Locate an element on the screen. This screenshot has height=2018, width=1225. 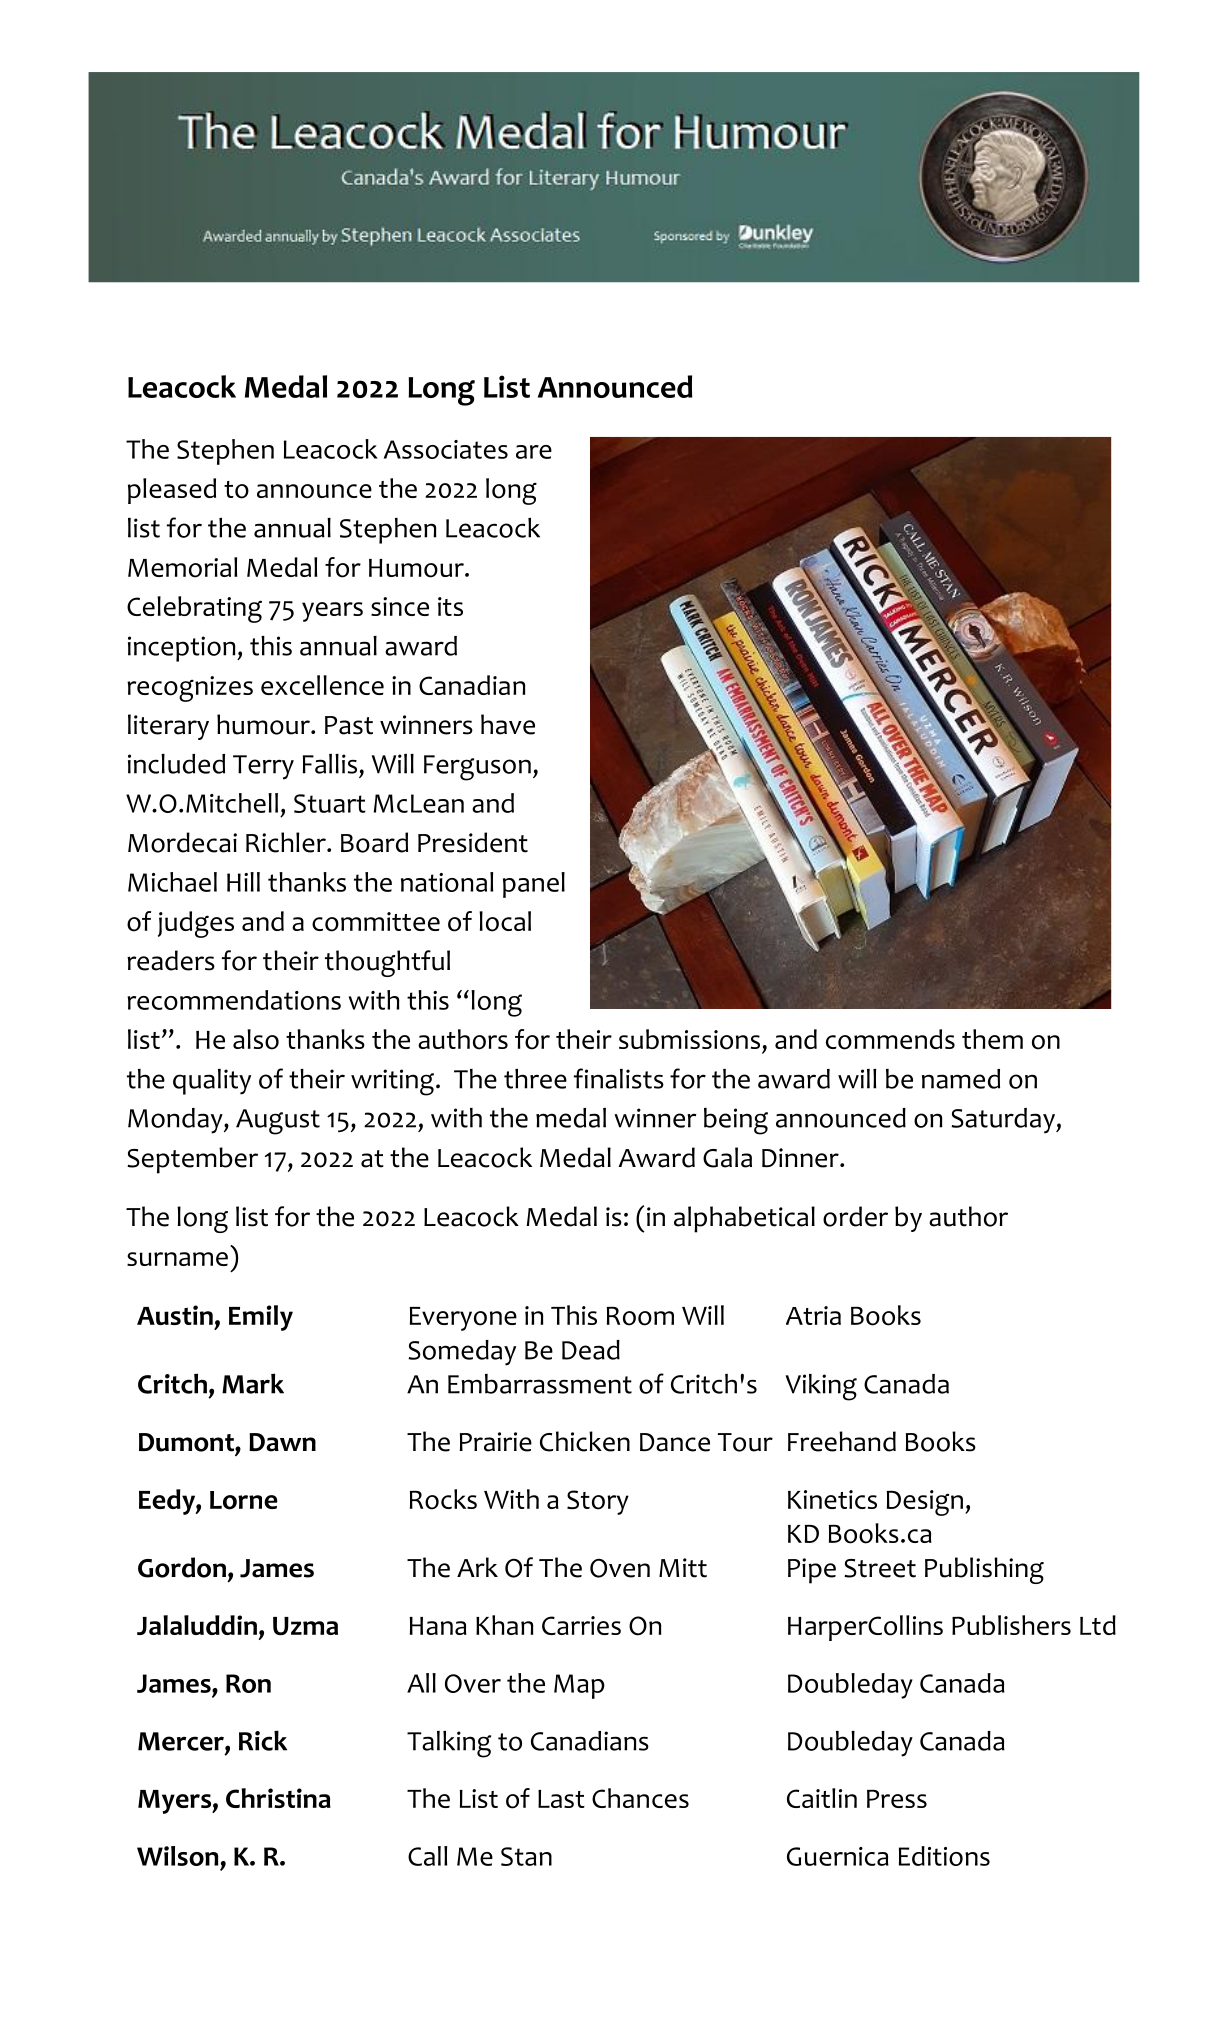
Mark is located at coordinates (253, 1383).
